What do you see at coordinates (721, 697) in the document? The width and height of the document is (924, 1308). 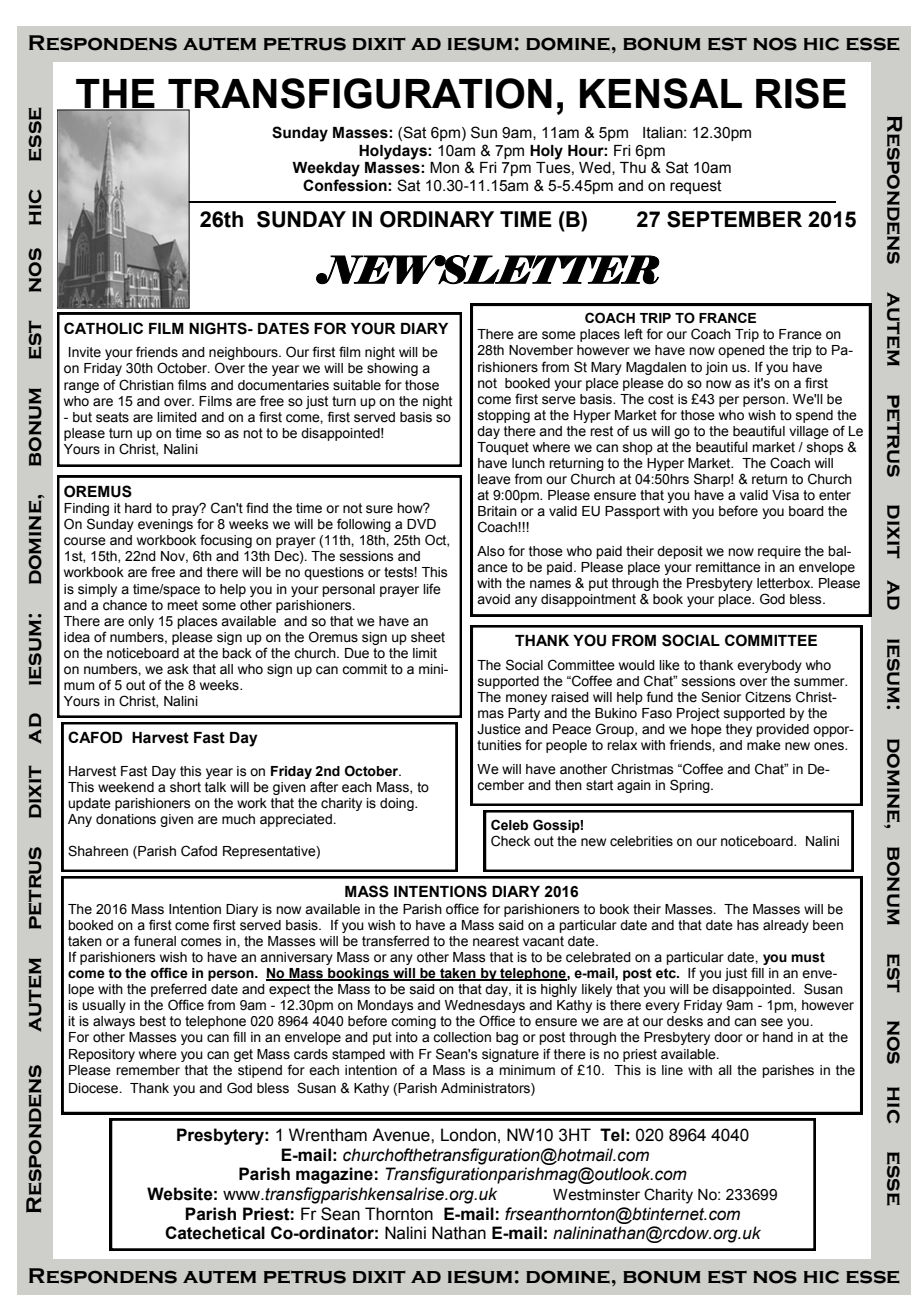 I see `Senior` at bounding box center [721, 697].
